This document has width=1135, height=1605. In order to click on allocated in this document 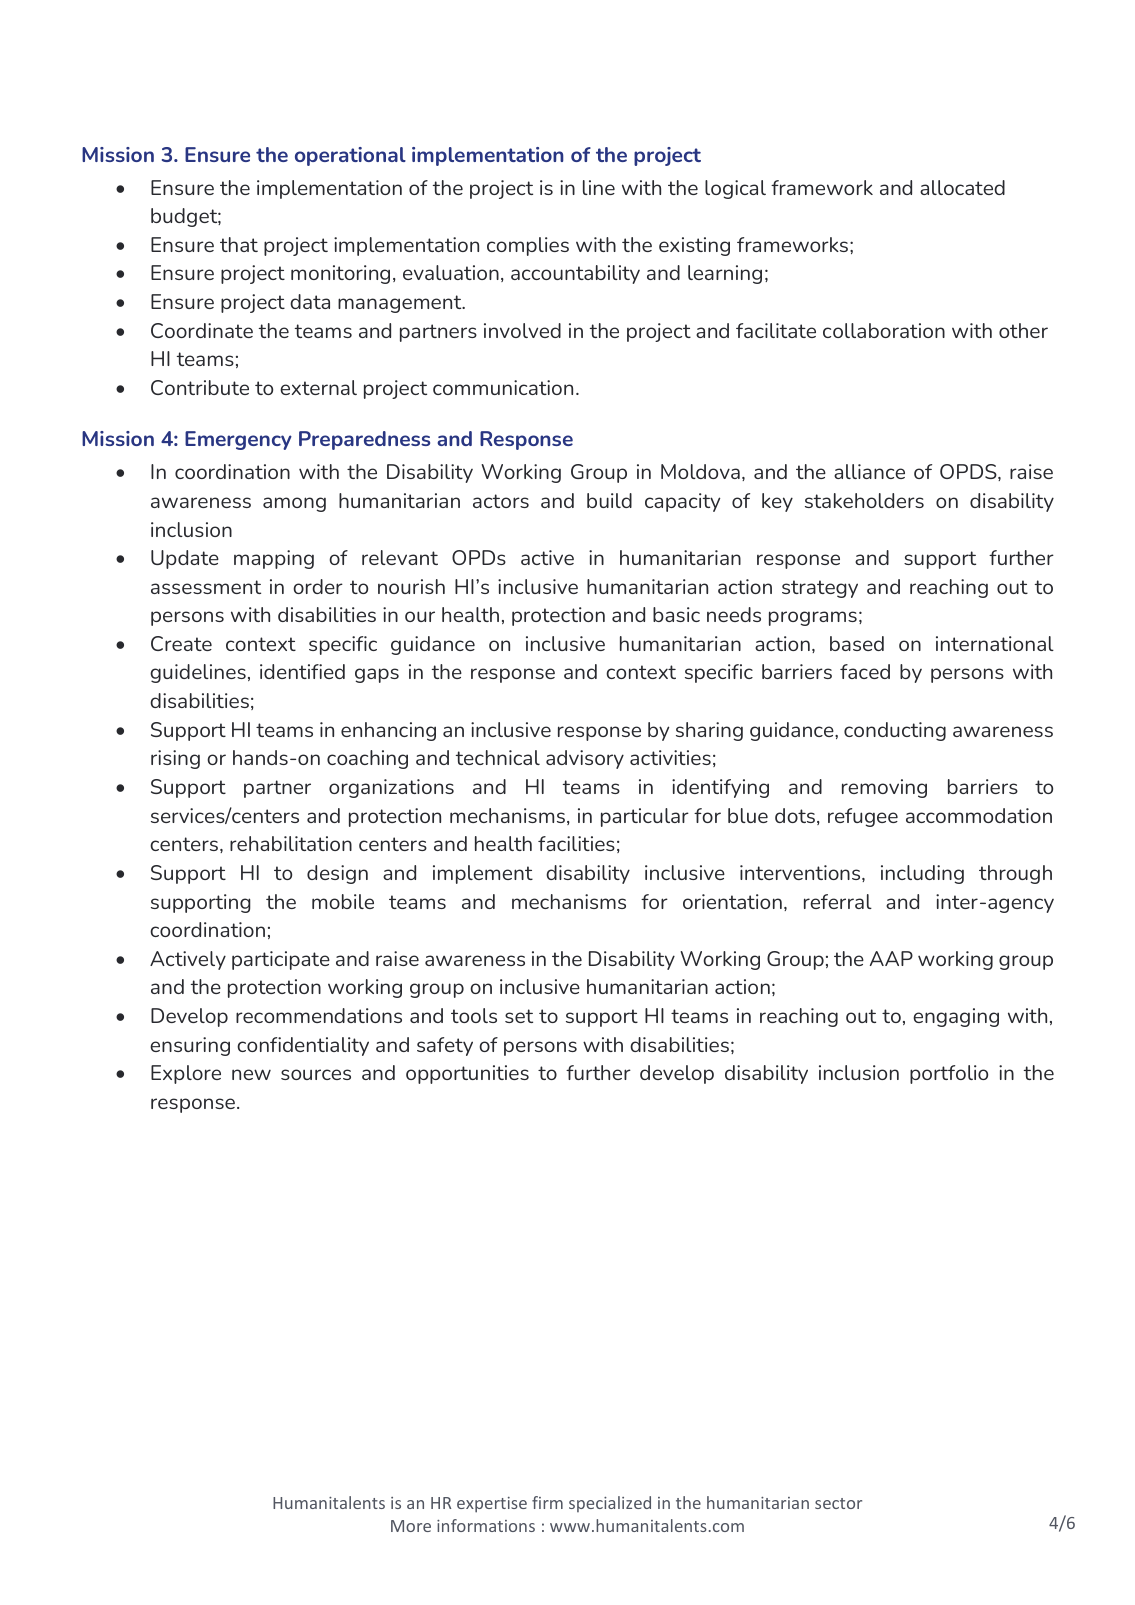, I will do `click(962, 187)`.
